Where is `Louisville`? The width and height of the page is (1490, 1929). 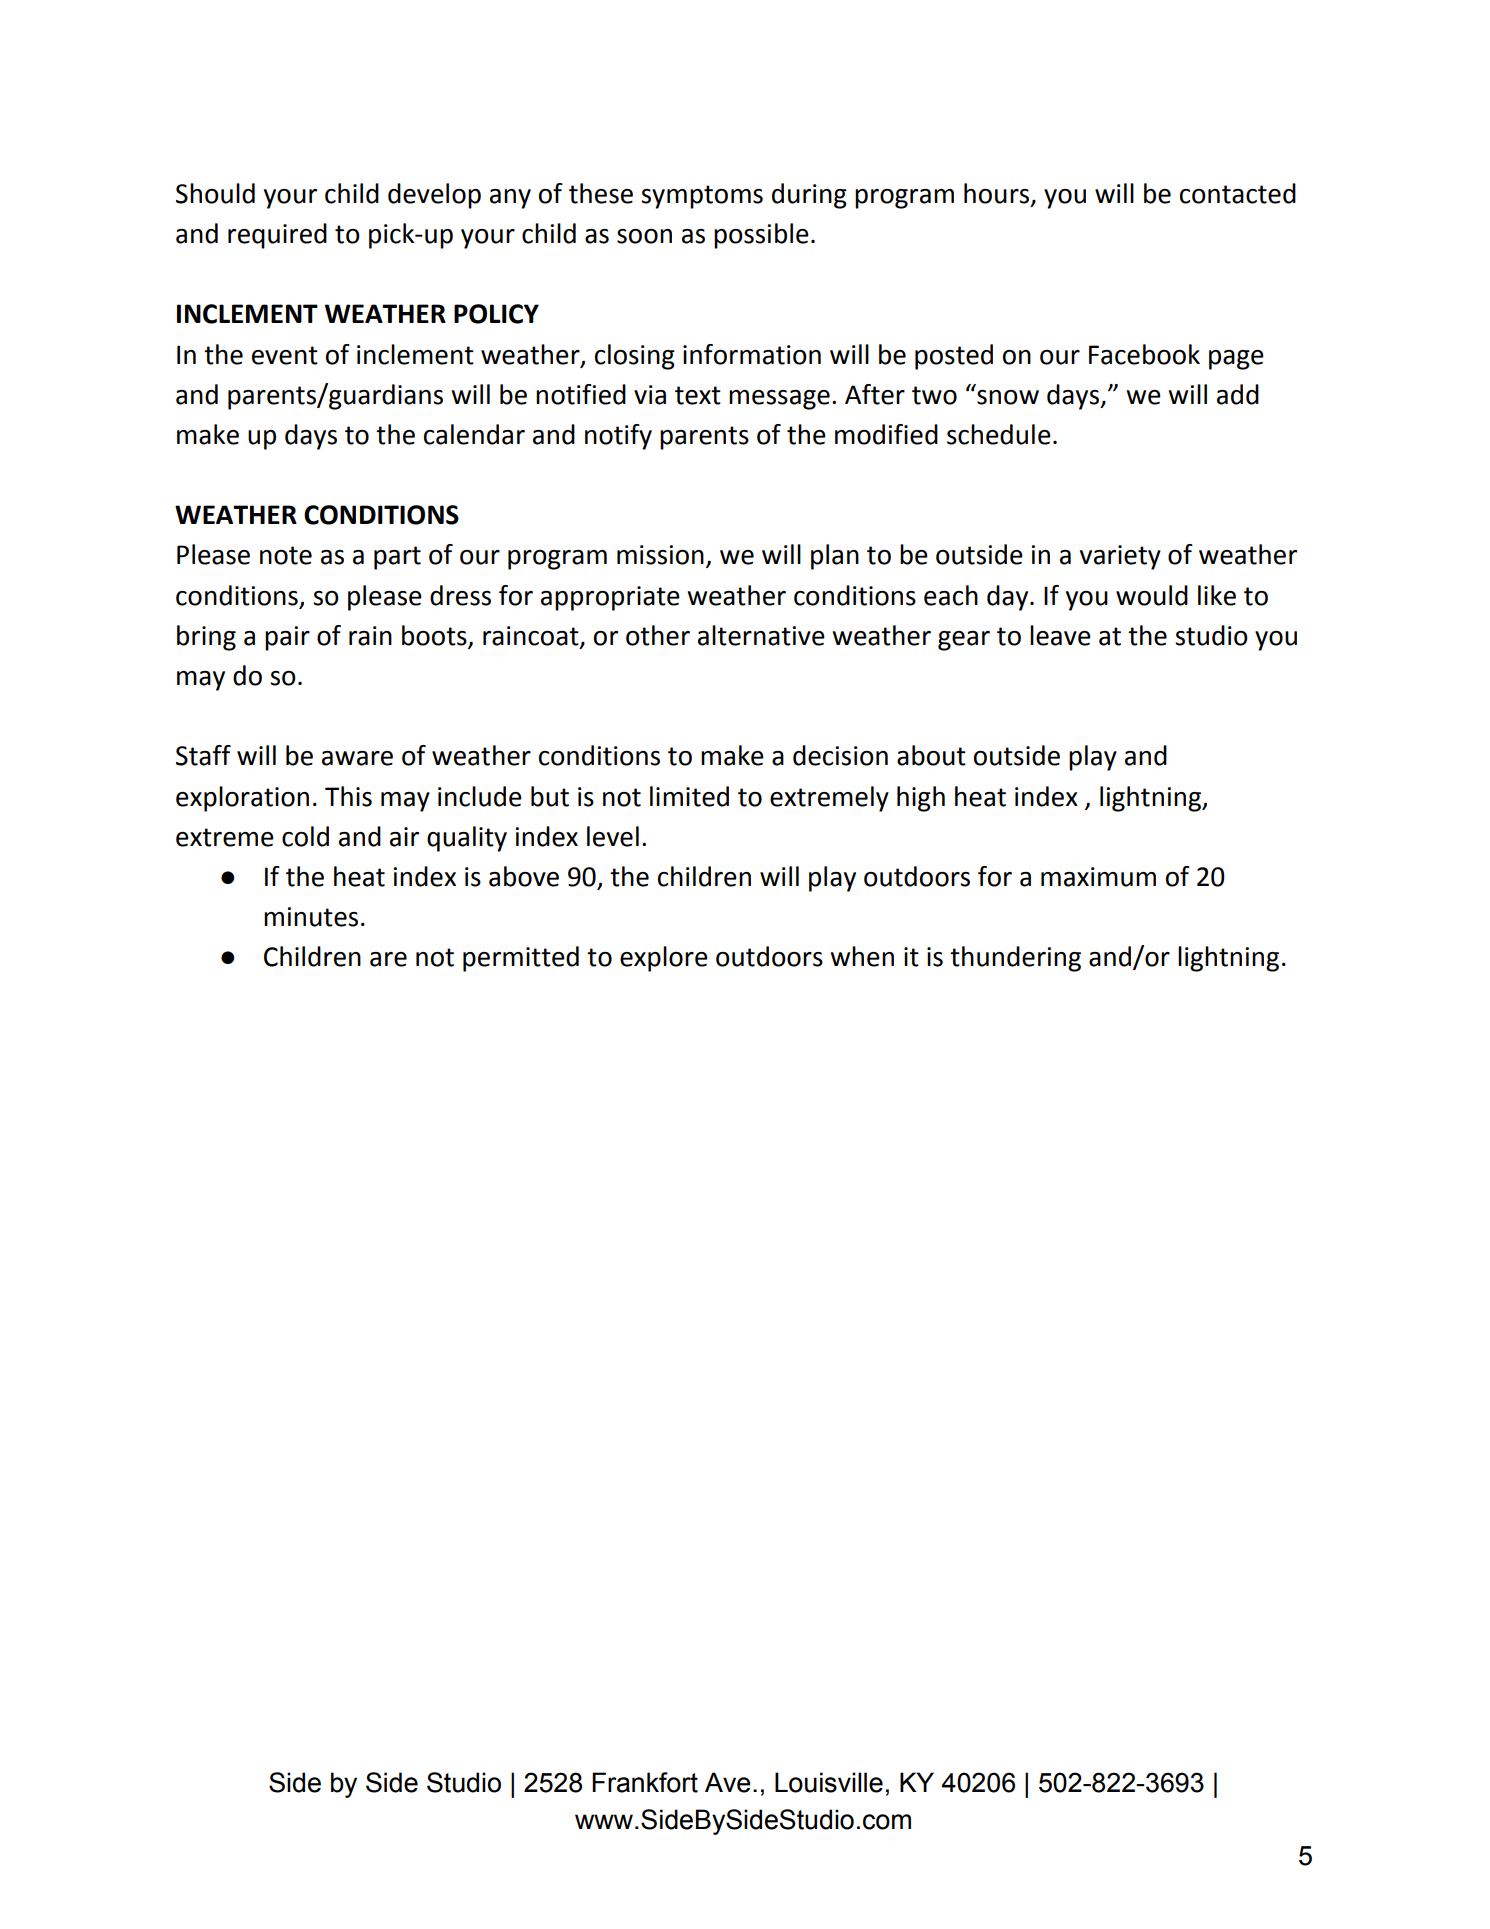
Louisville is located at coordinates (829, 1782).
